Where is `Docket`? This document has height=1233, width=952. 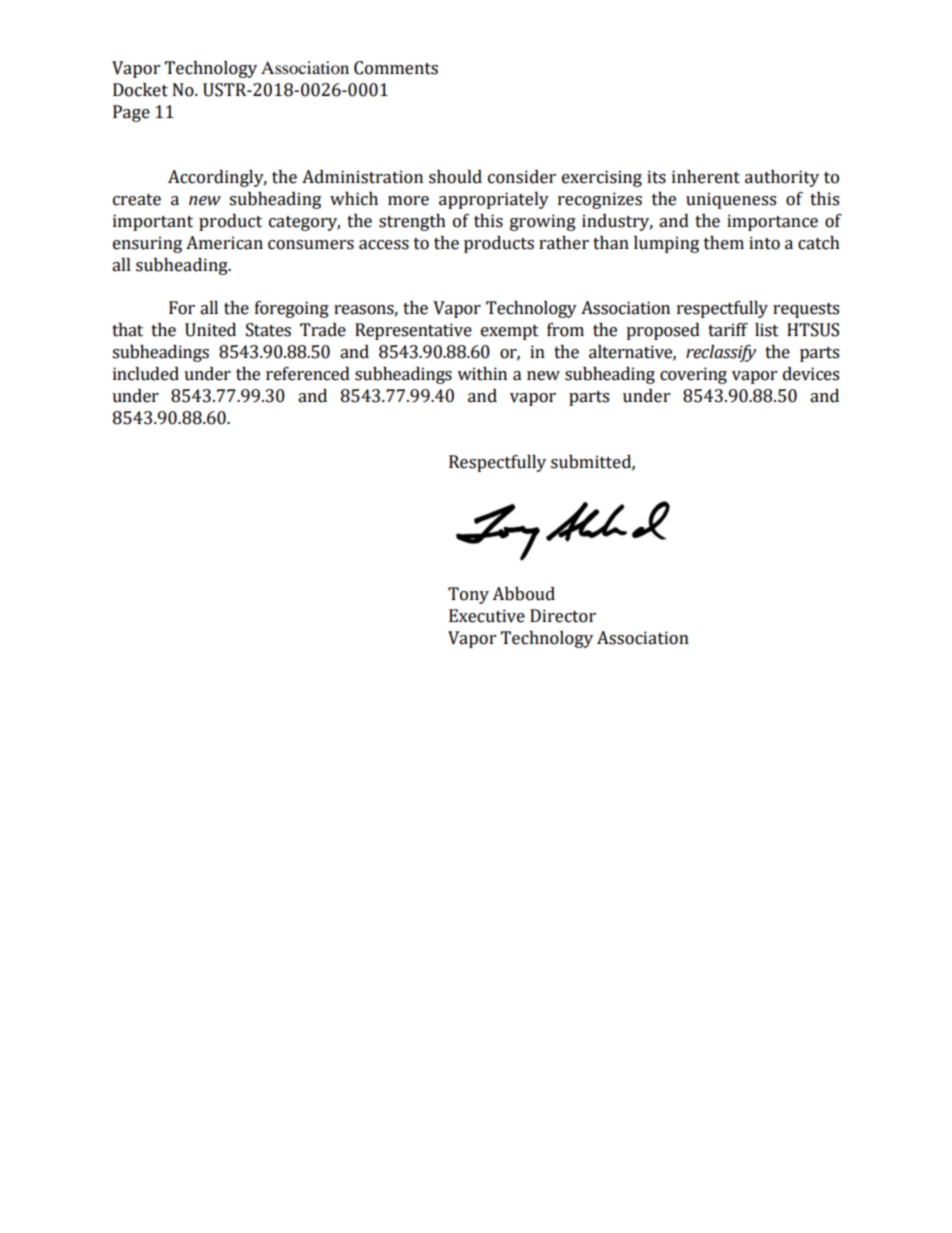 Docket is located at coordinates (140, 90).
